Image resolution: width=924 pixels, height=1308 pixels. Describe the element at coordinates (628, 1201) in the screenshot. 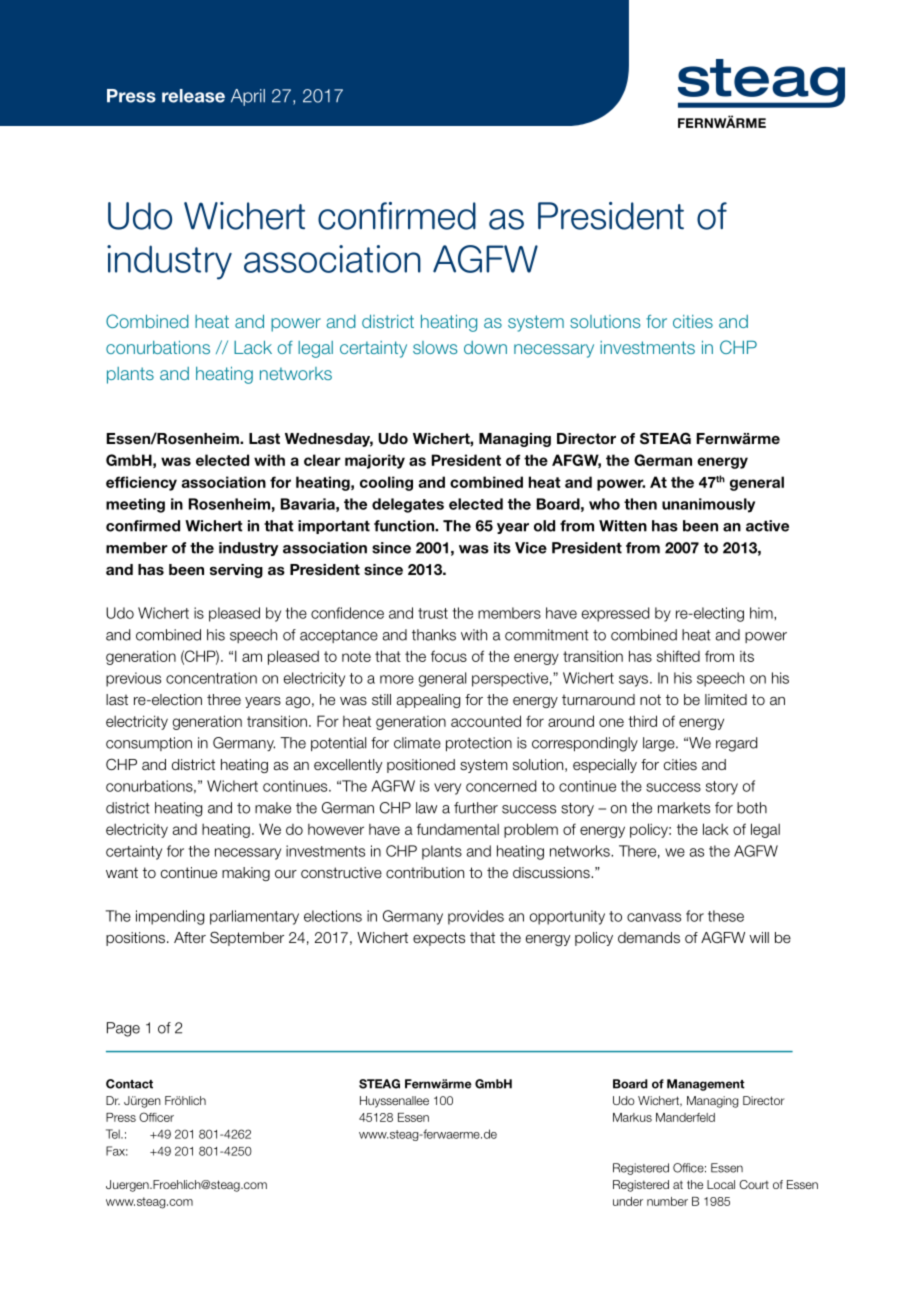

I see `under` at that location.
